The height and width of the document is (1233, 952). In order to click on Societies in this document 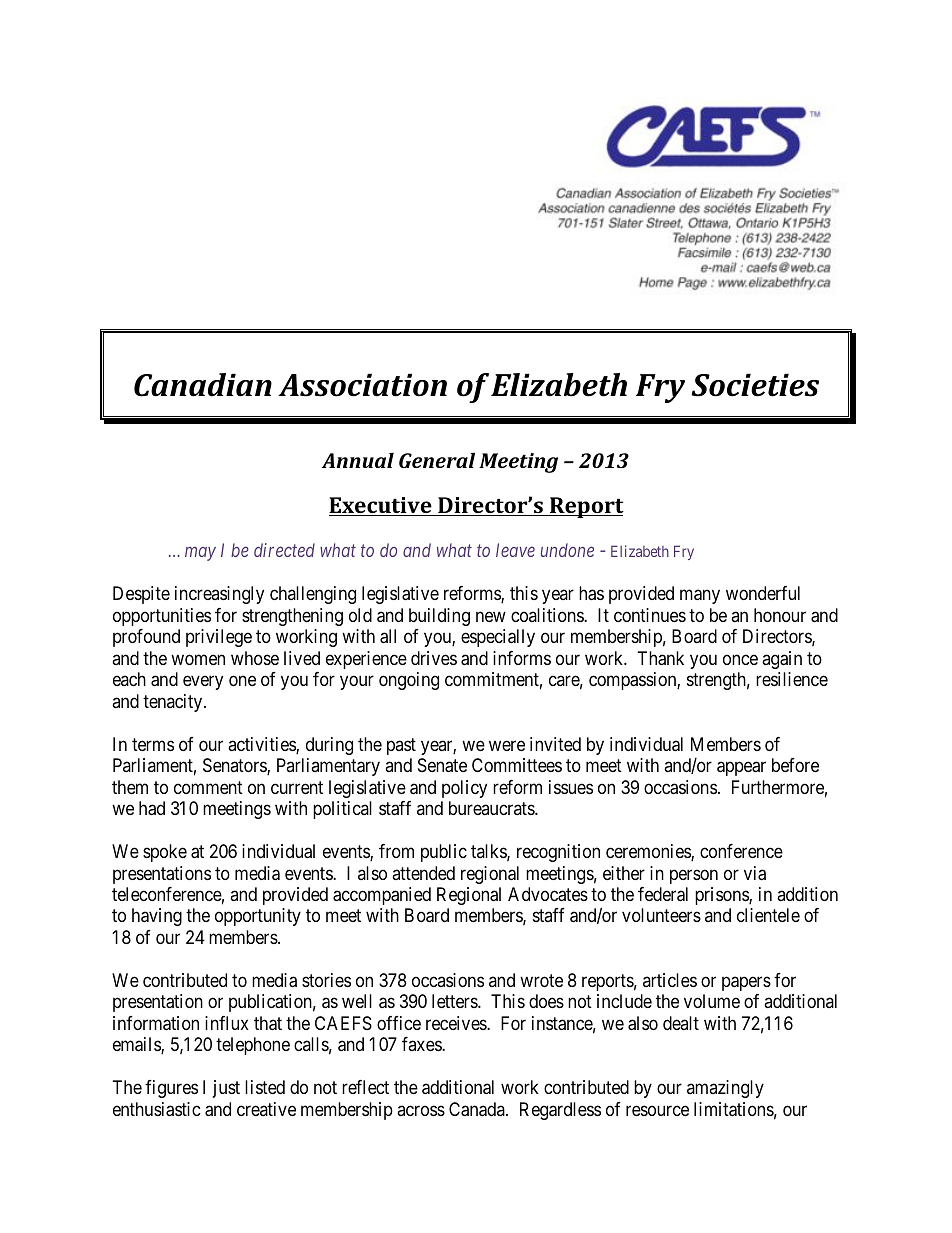, I will do `click(755, 385)`.
